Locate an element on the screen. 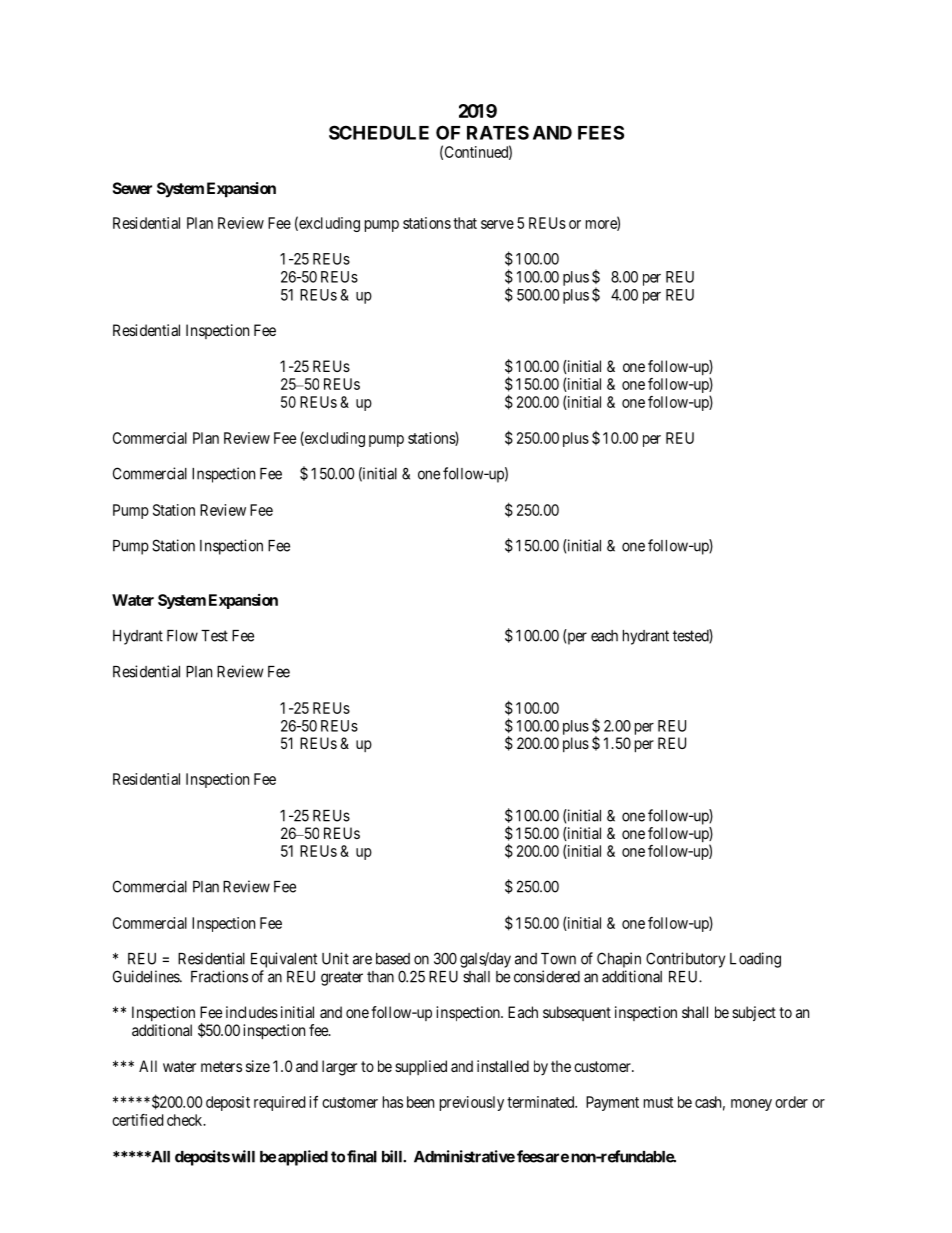 The height and width of the screenshot is (1233, 952). check is located at coordinates (186, 1120).
